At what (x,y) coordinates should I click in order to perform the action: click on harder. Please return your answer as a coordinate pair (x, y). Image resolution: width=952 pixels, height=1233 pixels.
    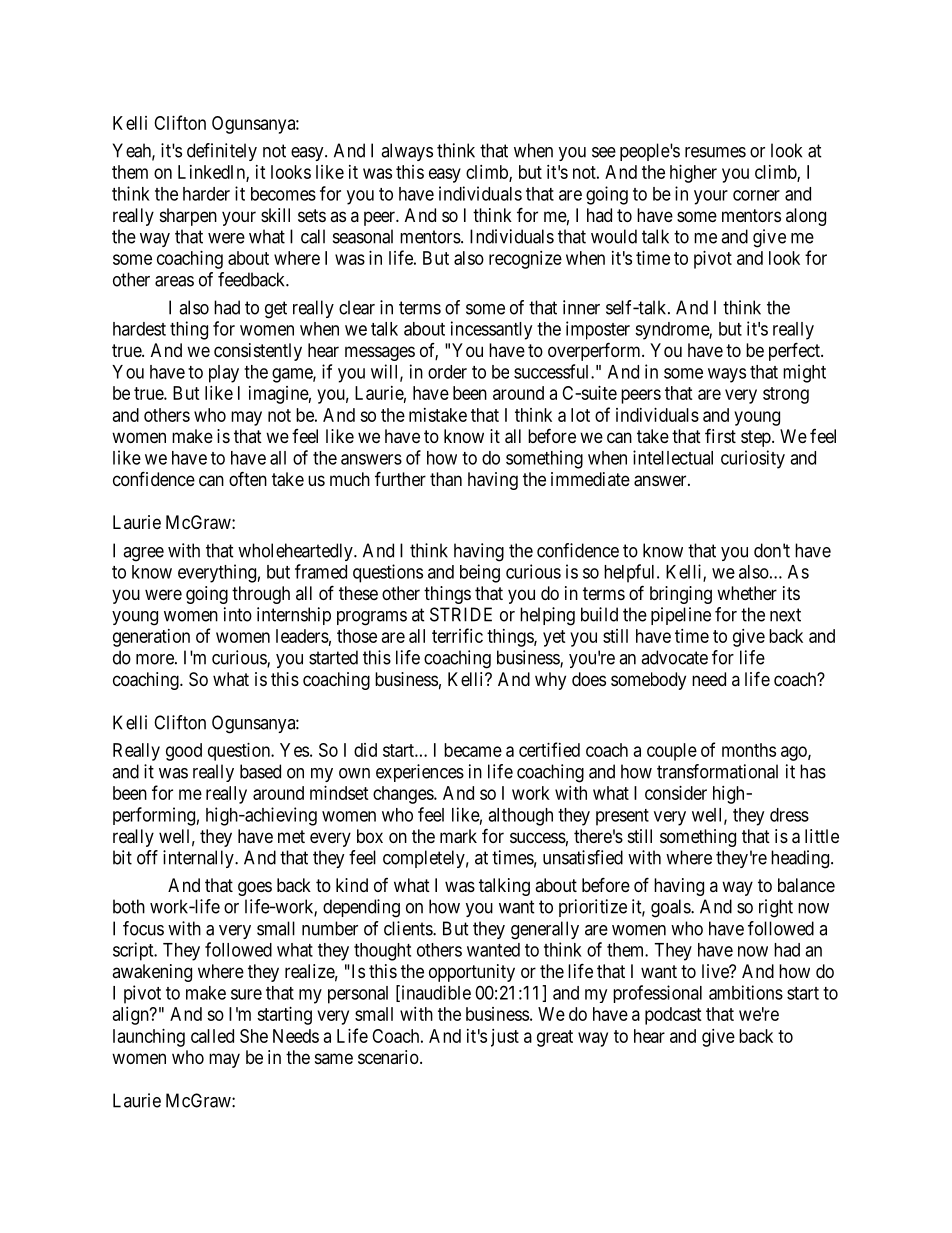
    Looking at the image, I should click on (206, 194).
